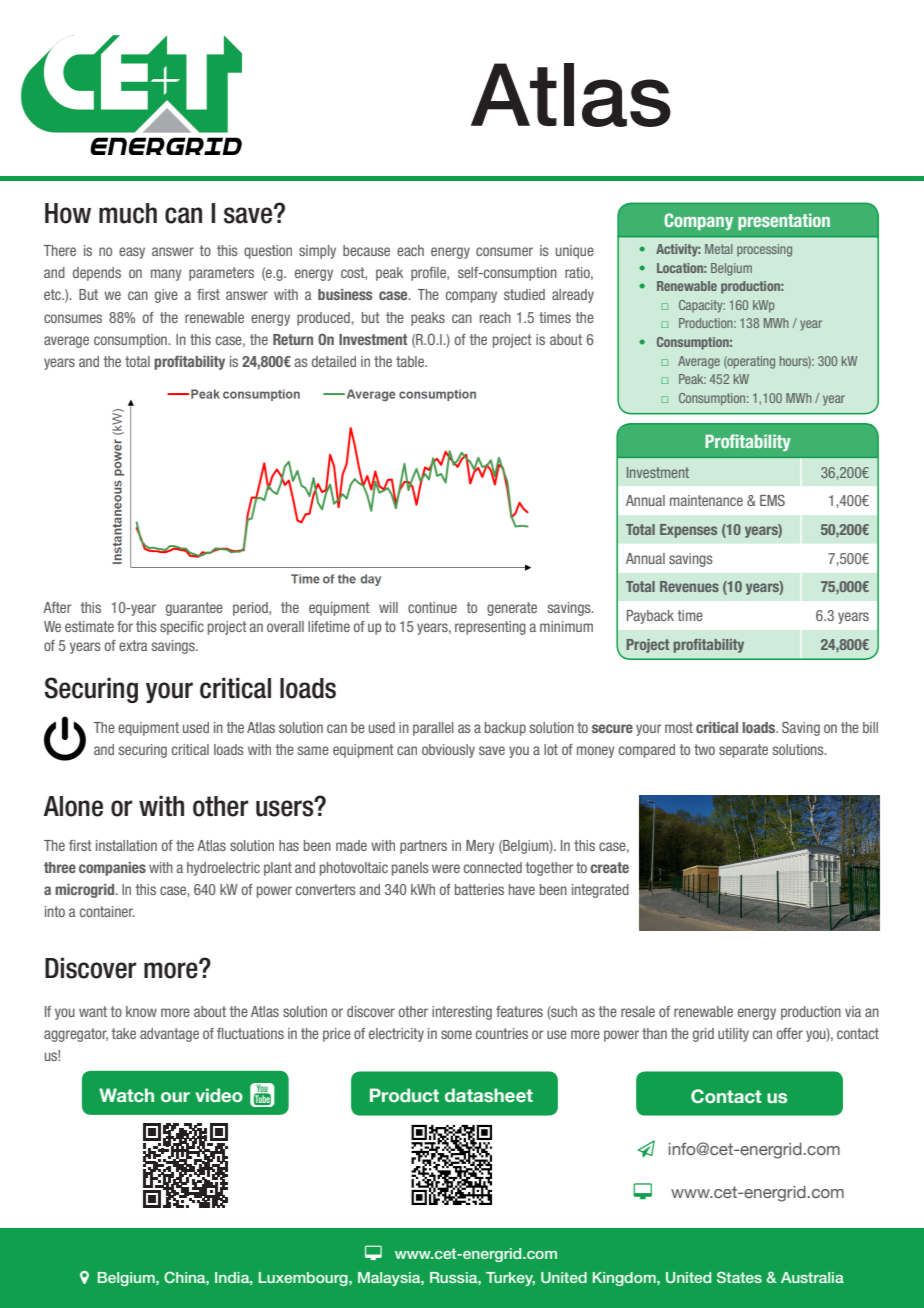 The image size is (924, 1308). Describe the element at coordinates (772, 500) in the screenshot. I see `EMS` at that location.
